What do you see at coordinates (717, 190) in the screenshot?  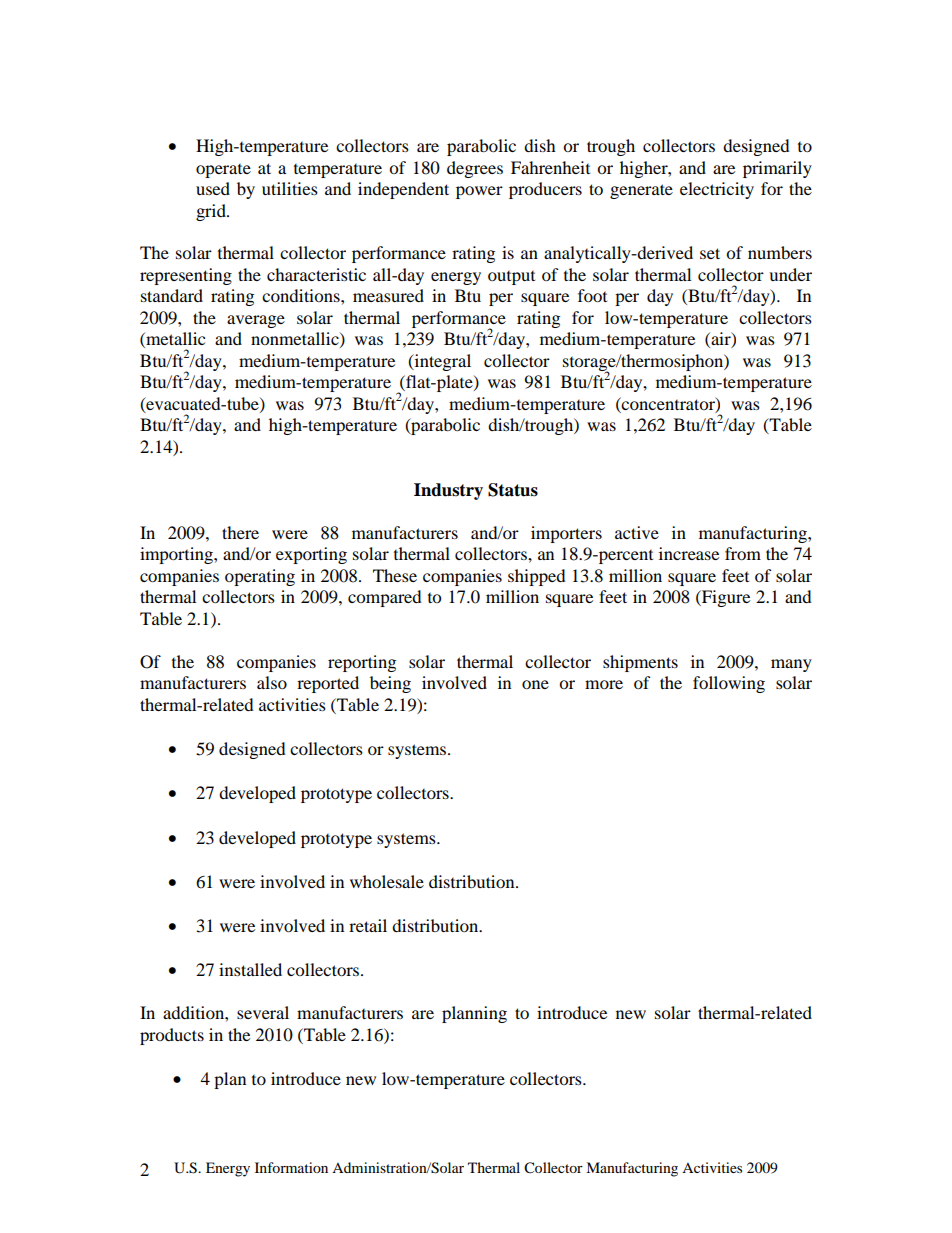 I see `electricity` at bounding box center [717, 190].
